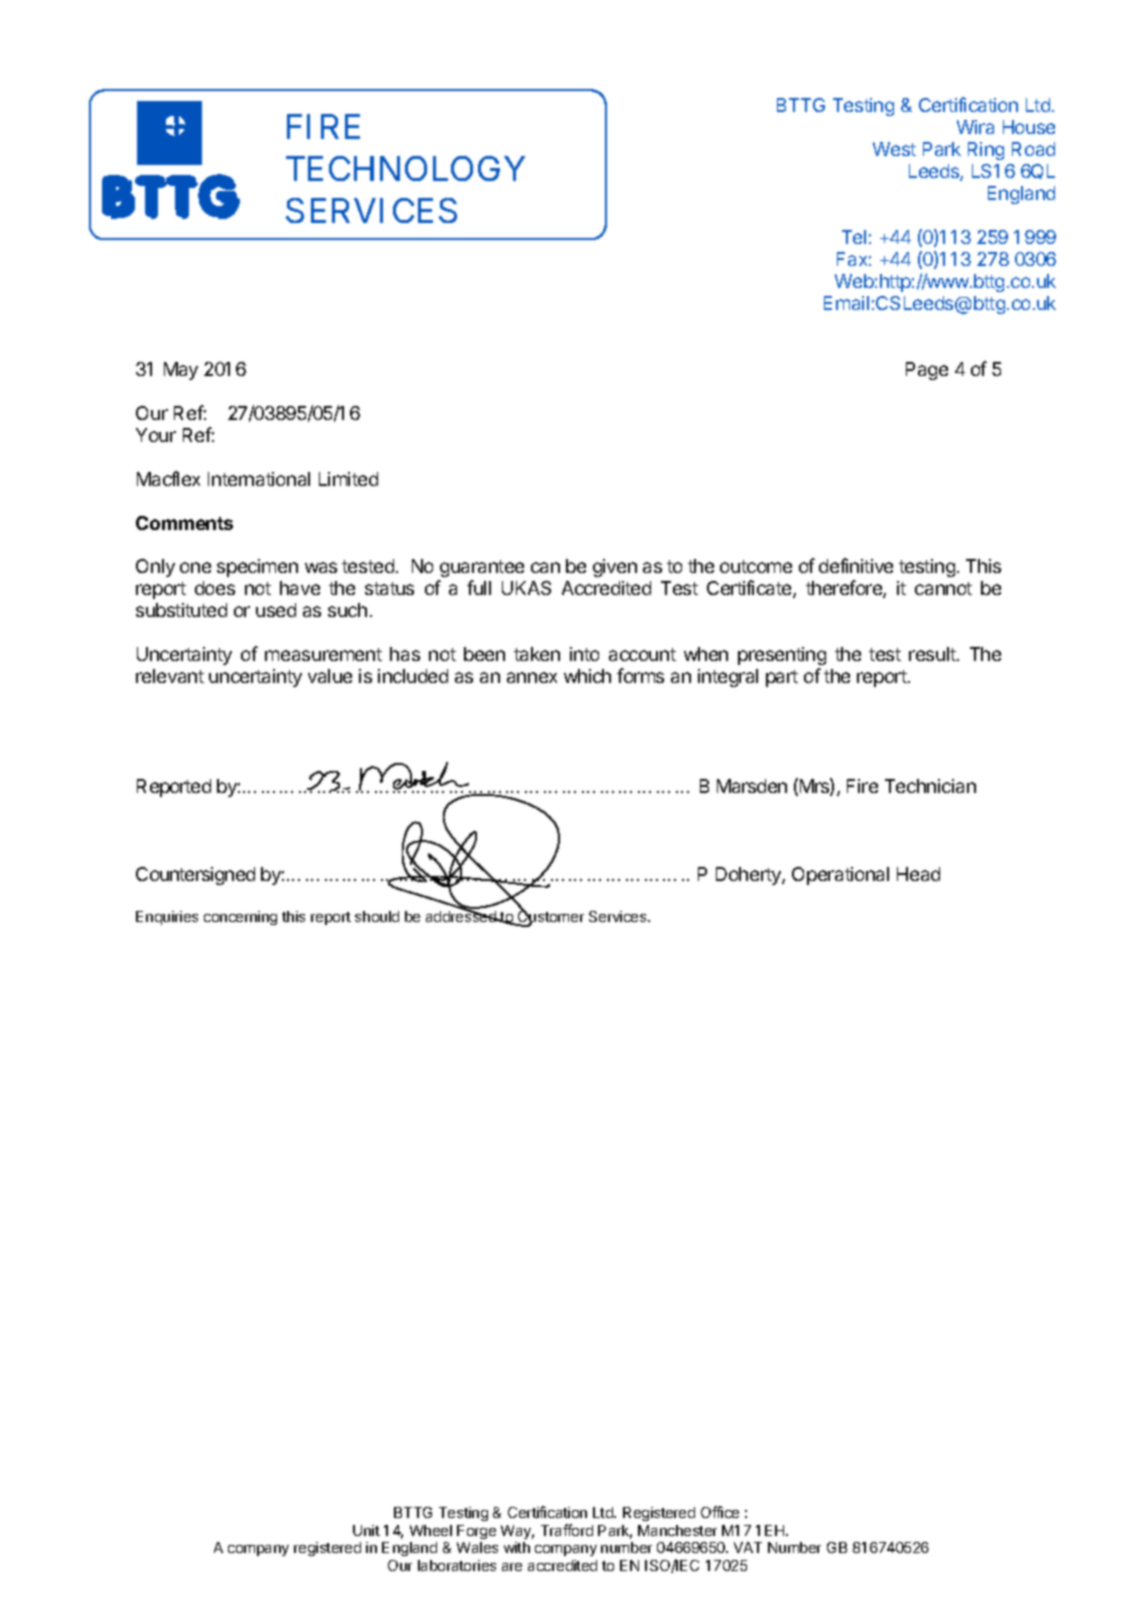 The image size is (1137, 1609). Describe the element at coordinates (550, 916) in the document. I see `Customer` at that location.
